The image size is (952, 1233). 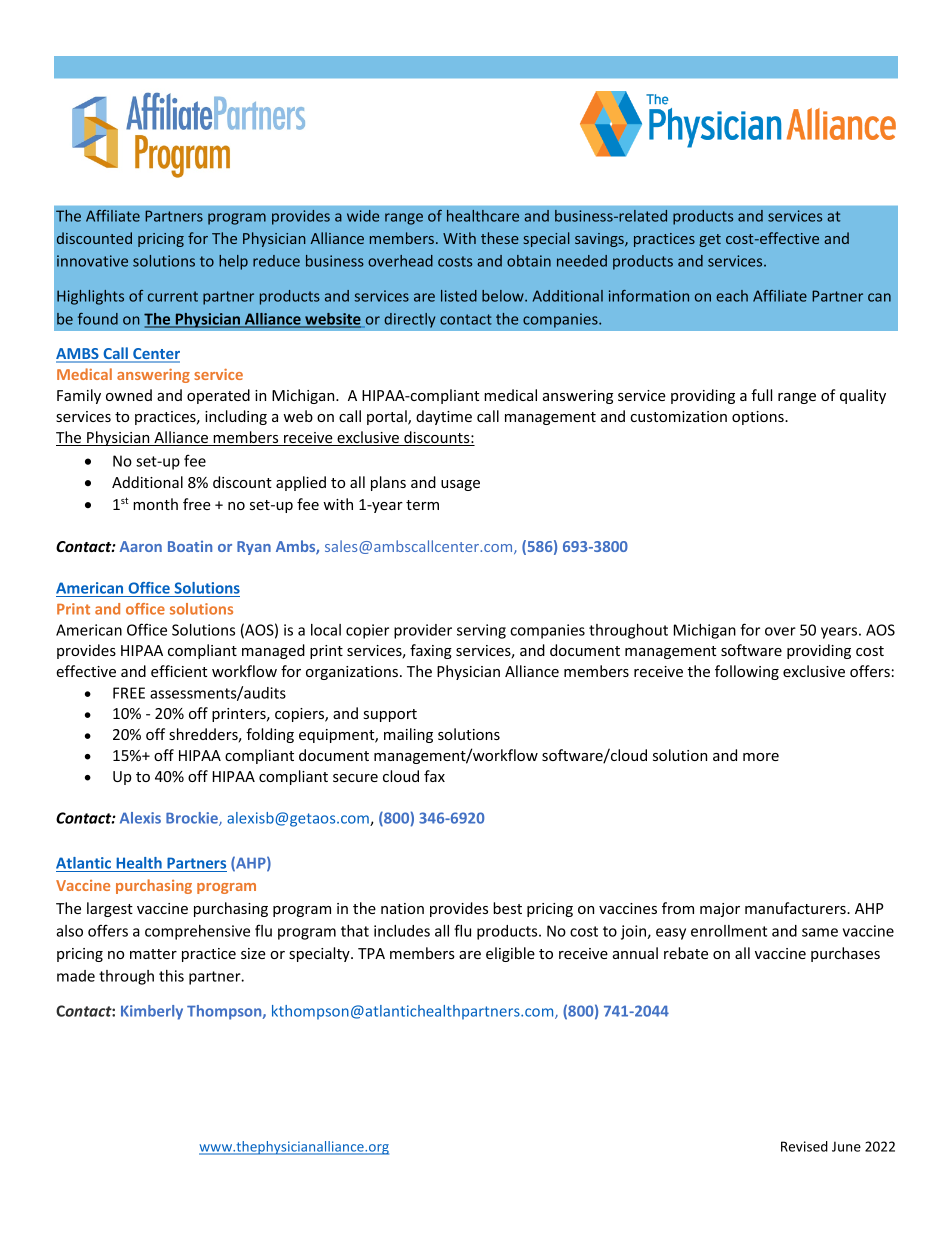 I want to click on these, so click(x=500, y=238).
